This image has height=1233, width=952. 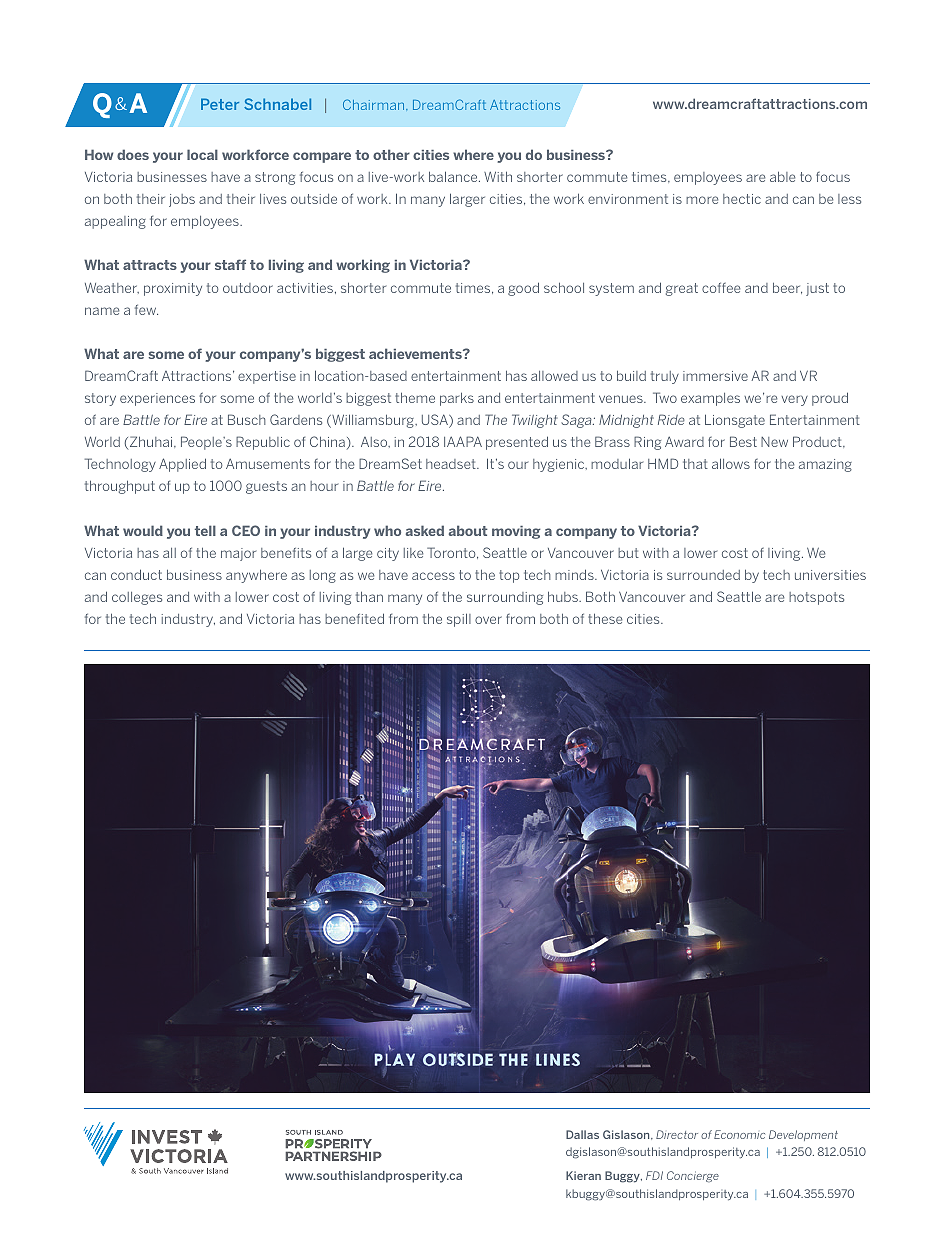 I want to click on hotspots, so click(x=816, y=598).
